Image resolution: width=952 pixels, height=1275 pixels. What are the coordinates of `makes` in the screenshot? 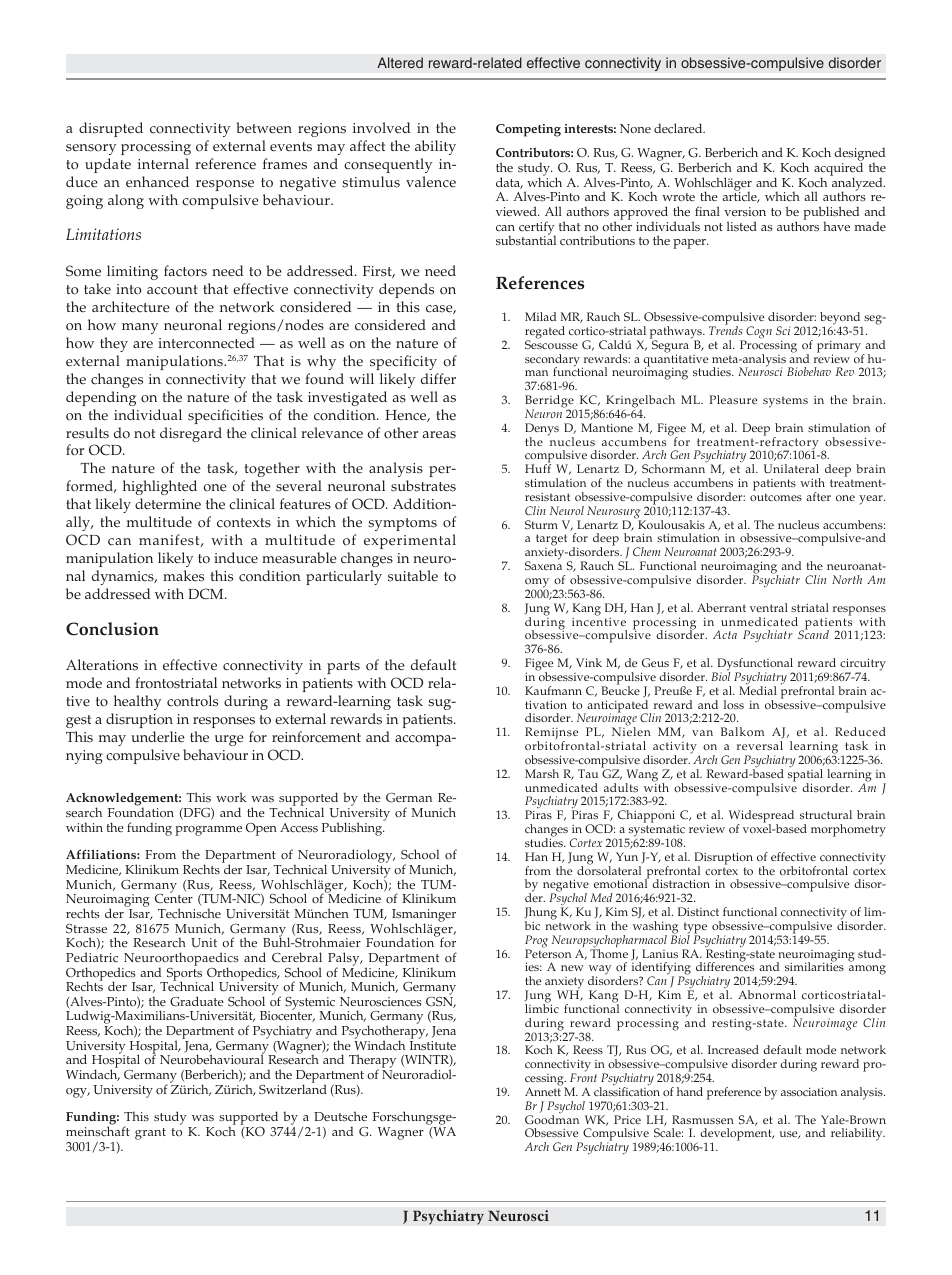 It's located at (183, 576).
